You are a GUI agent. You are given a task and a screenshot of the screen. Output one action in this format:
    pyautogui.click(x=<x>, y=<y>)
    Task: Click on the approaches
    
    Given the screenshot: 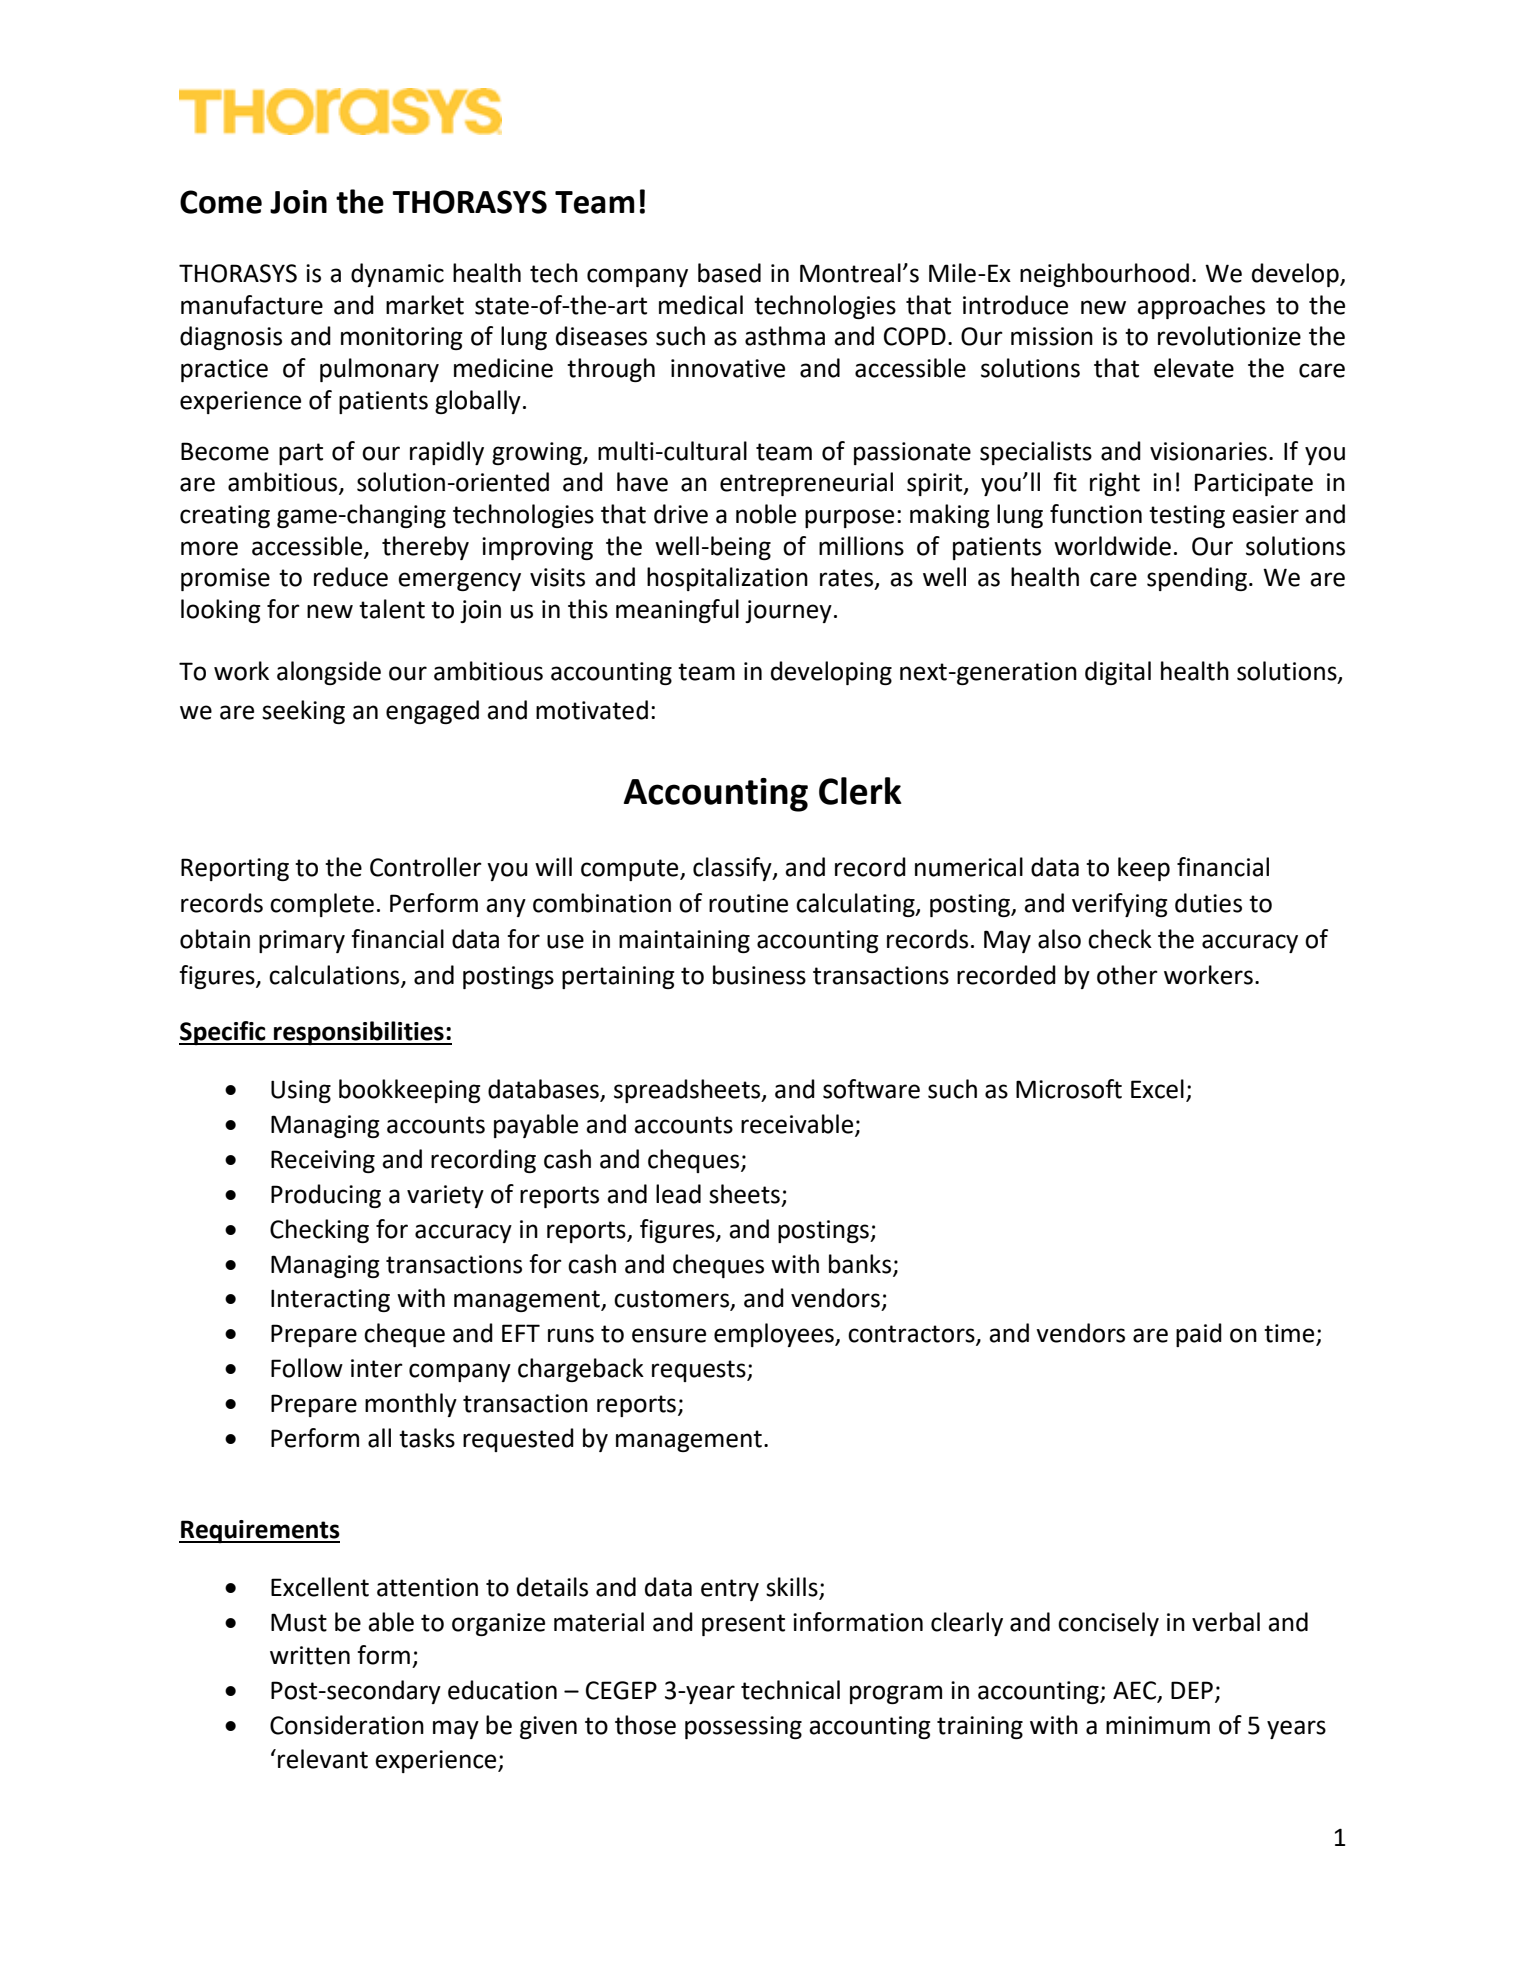 What is the action you would take?
    pyautogui.click(x=1201, y=307)
